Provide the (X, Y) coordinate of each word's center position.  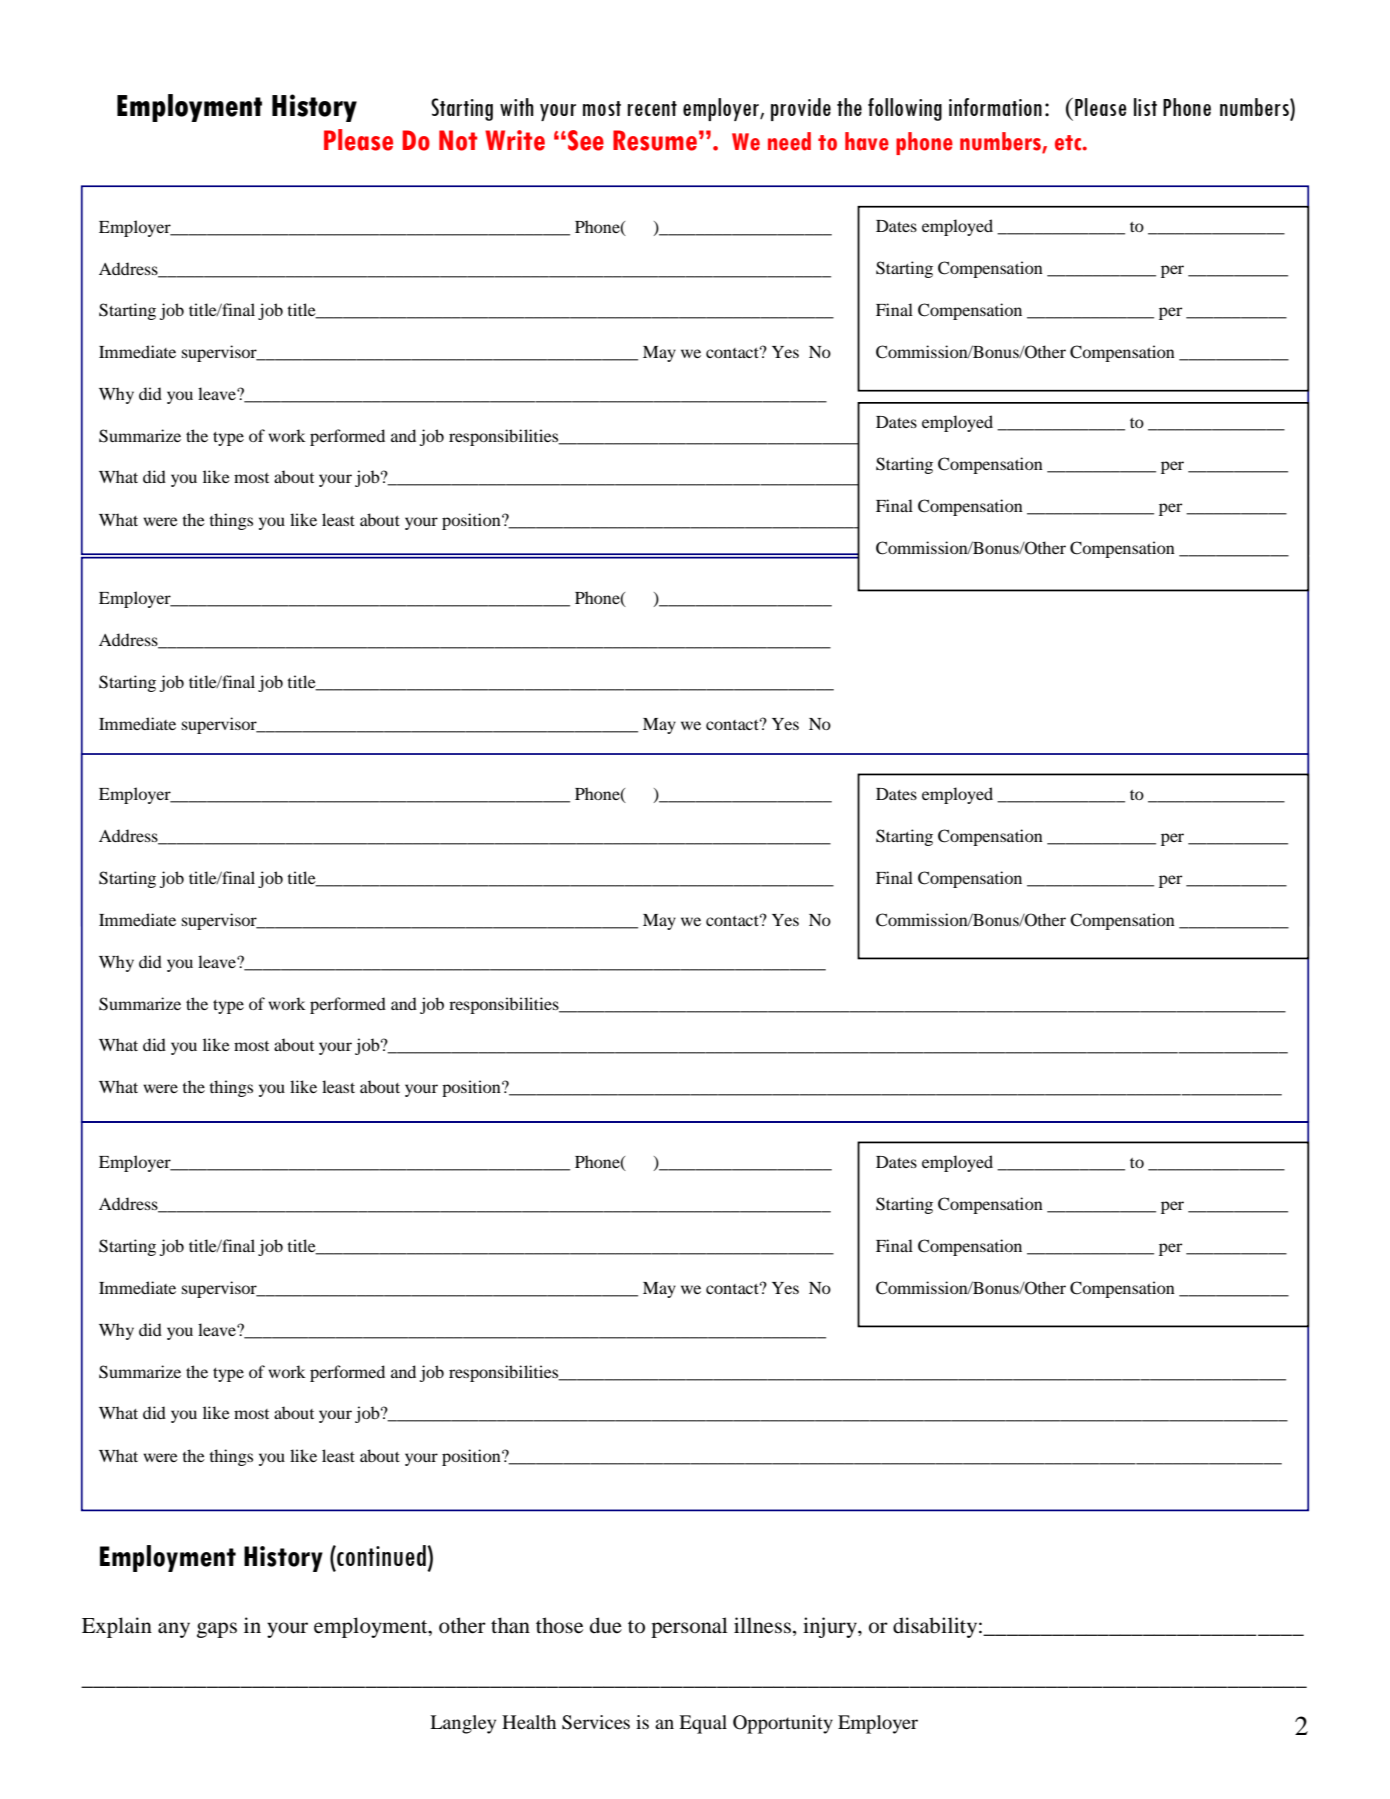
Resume (655, 140)
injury (831, 1627)
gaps (217, 1630)
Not (458, 140)
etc (1069, 143)
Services (596, 1722)
